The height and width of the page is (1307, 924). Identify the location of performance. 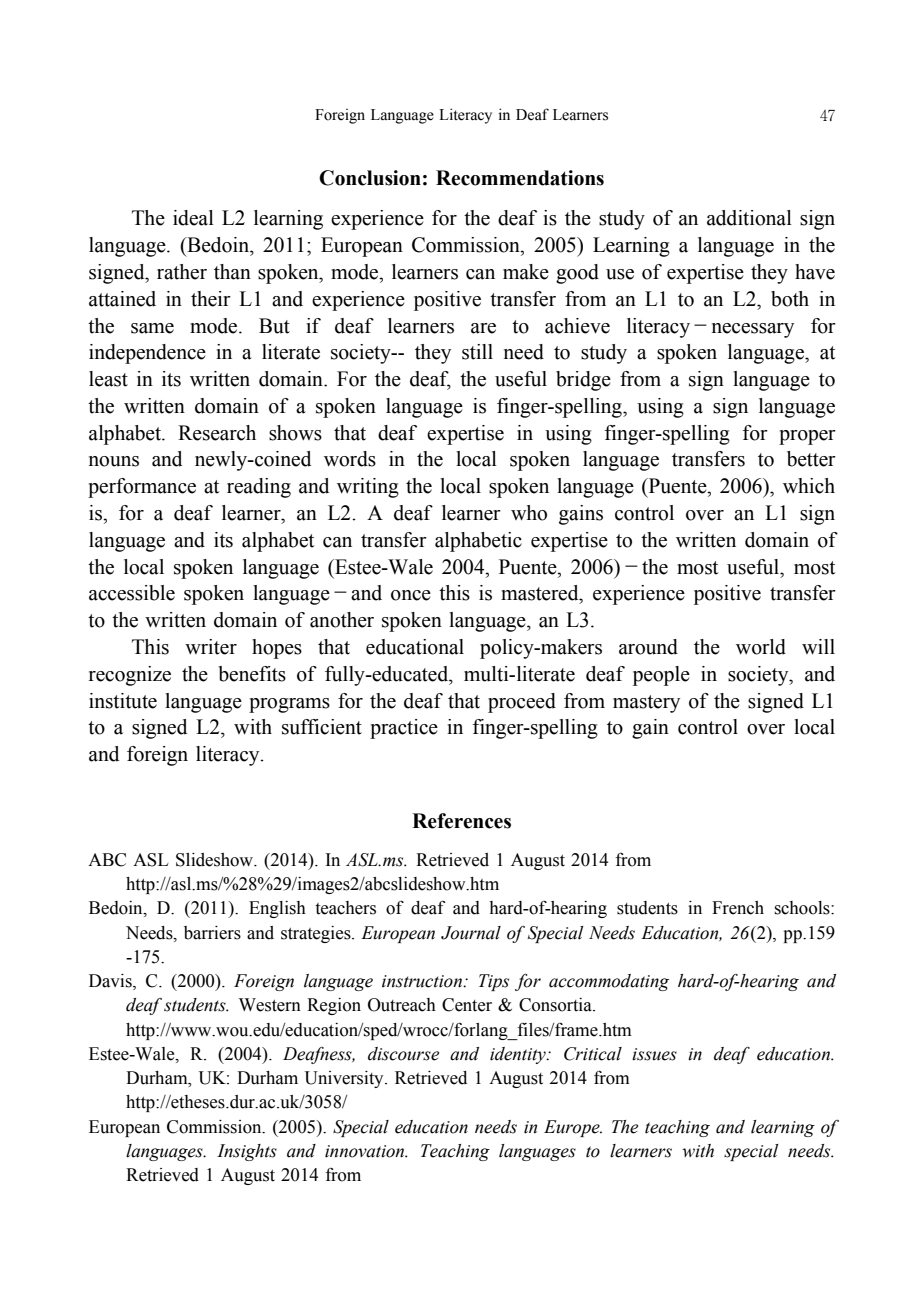
(142, 488).
